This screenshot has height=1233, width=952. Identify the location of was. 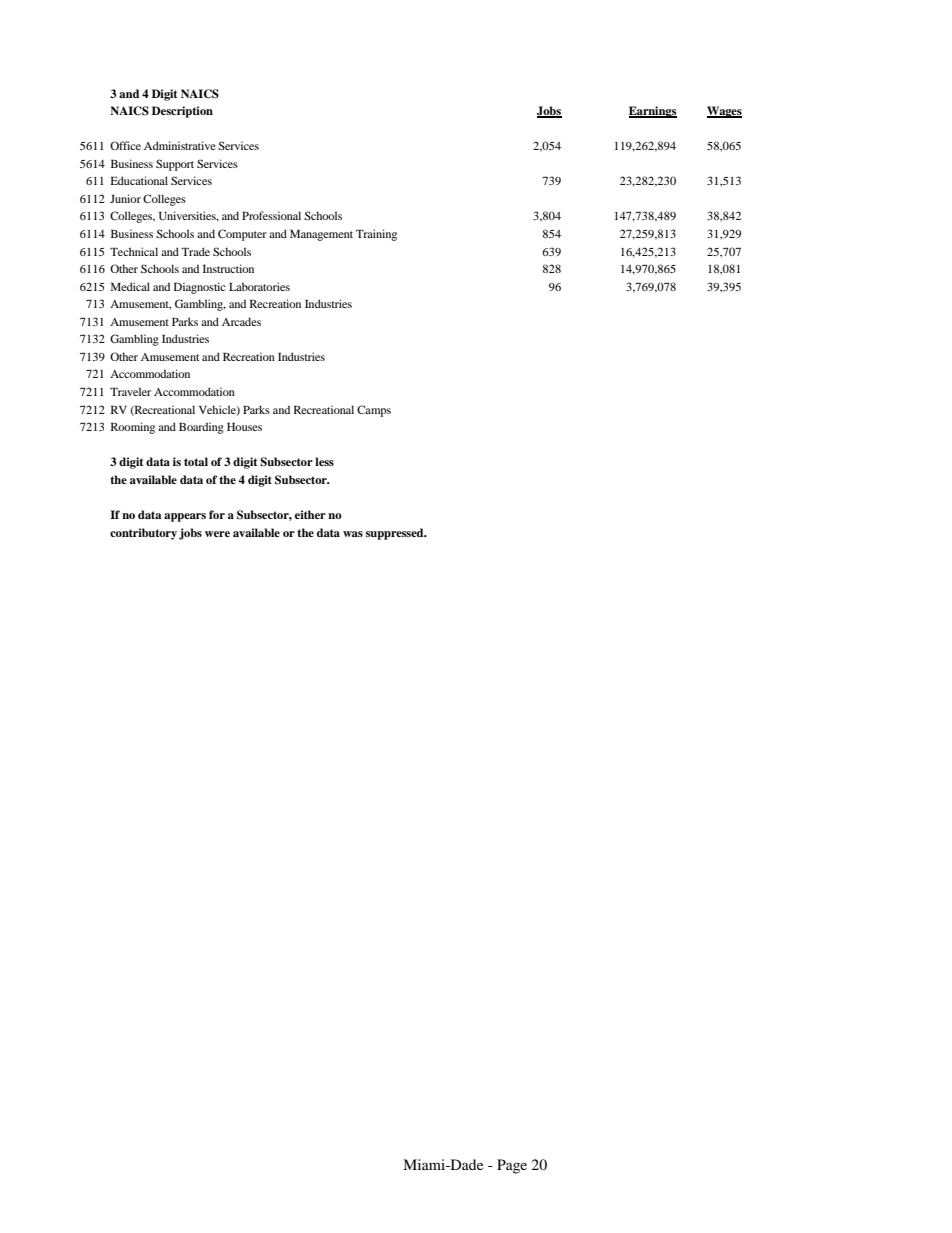
(353, 534).
